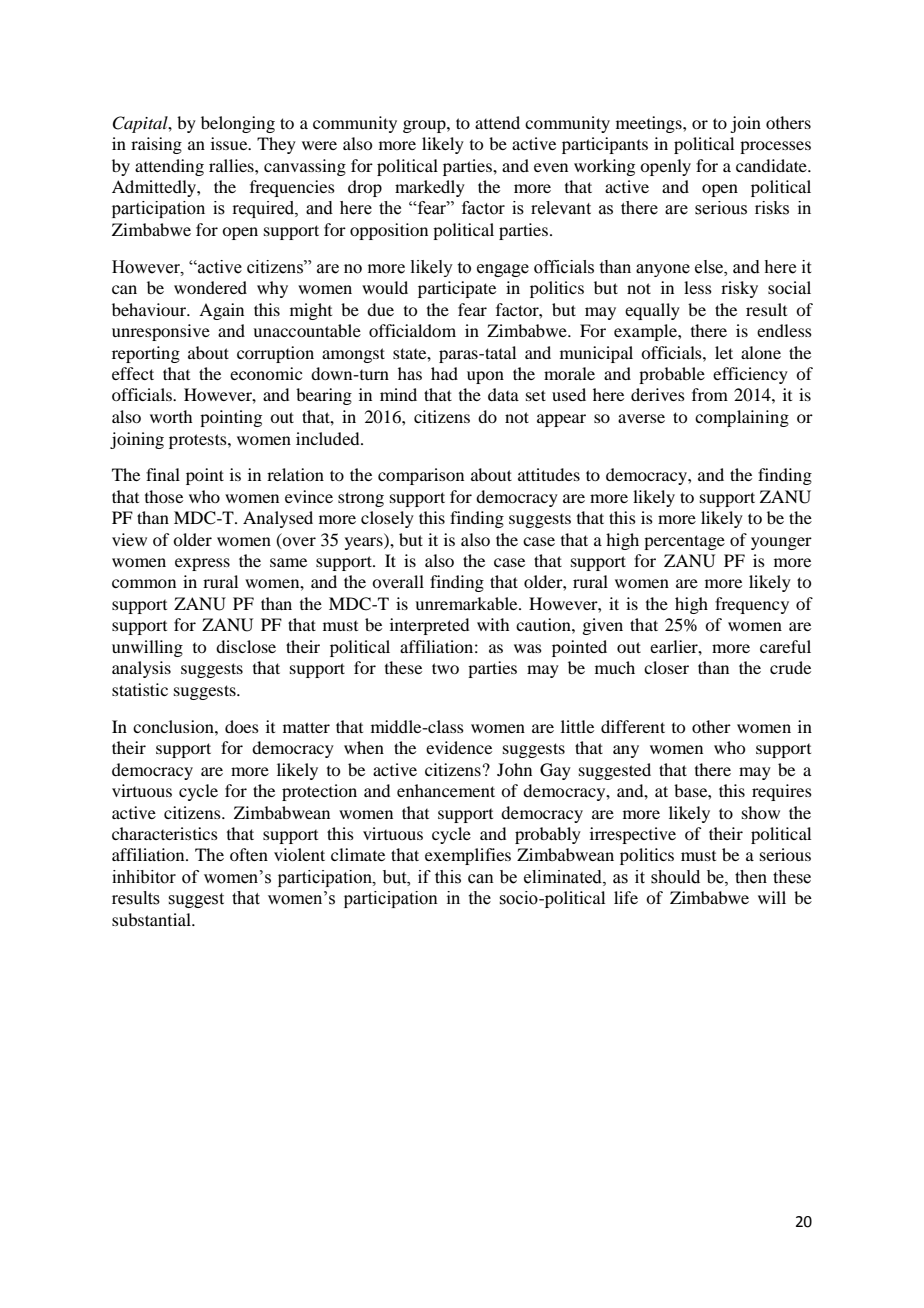  I want to click on closer, so click(666, 667).
